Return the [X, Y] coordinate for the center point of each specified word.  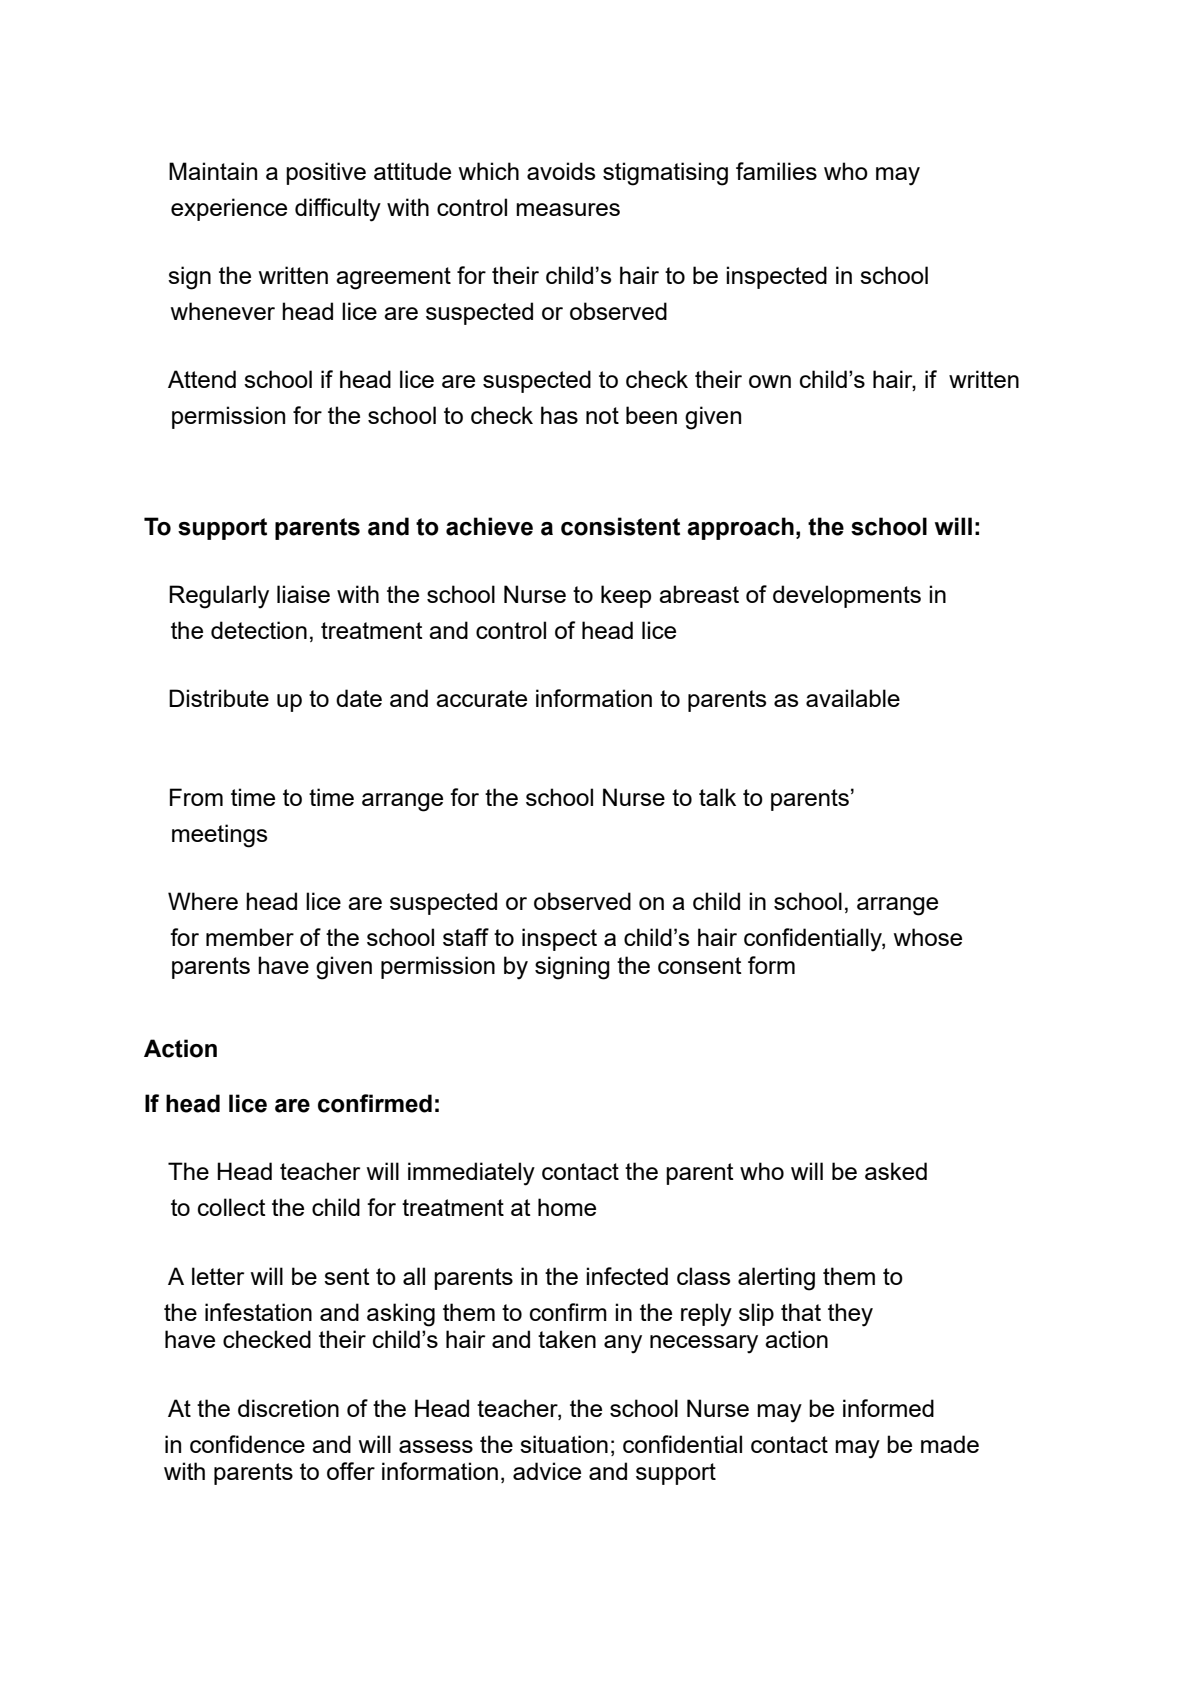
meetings [219, 836]
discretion [288, 1408]
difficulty [338, 210]
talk [717, 797]
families [776, 171]
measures [568, 209]
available [853, 698]
